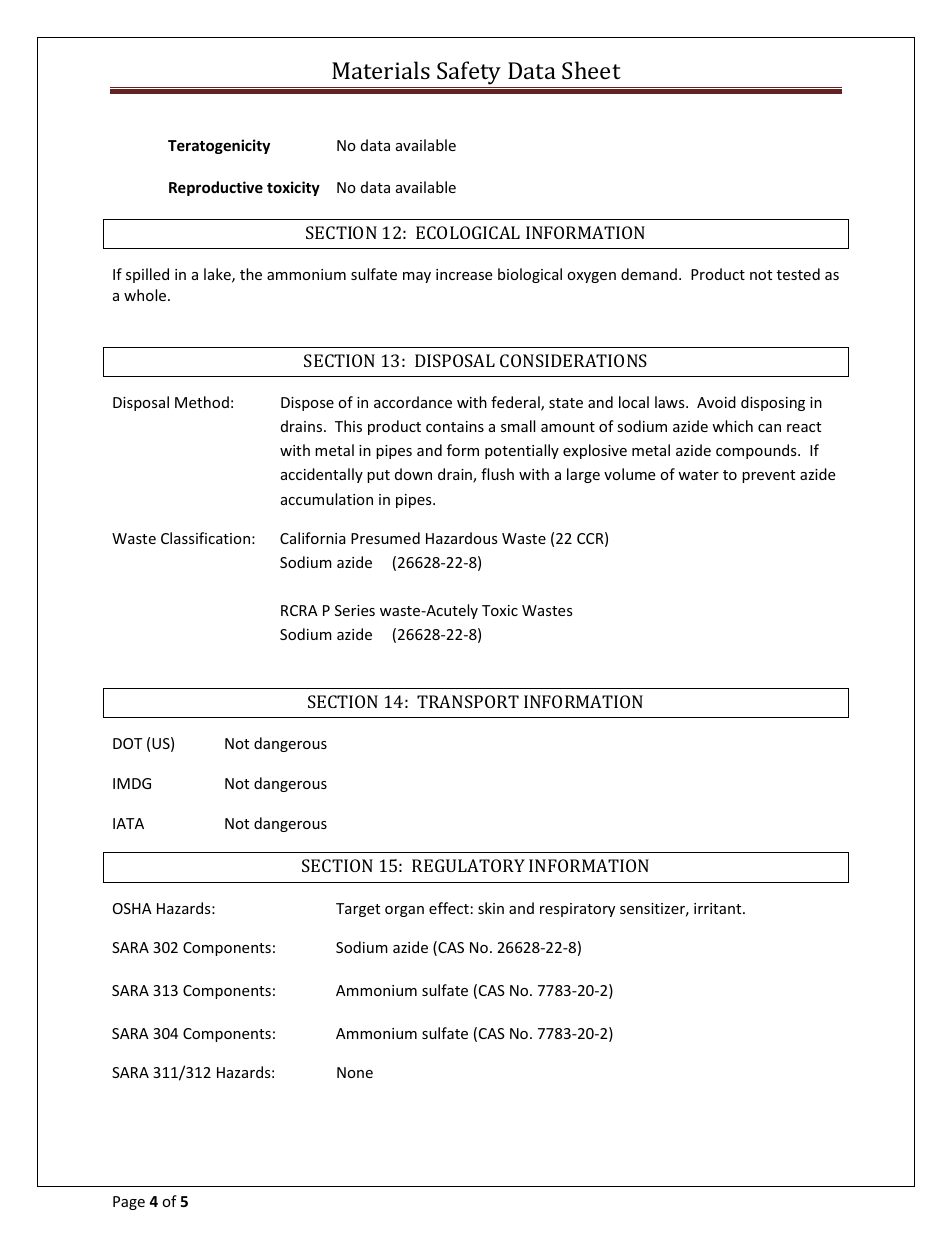 The width and height of the image is (952, 1233). Describe the element at coordinates (649, 274) in the image. I see `demand` at that location.
